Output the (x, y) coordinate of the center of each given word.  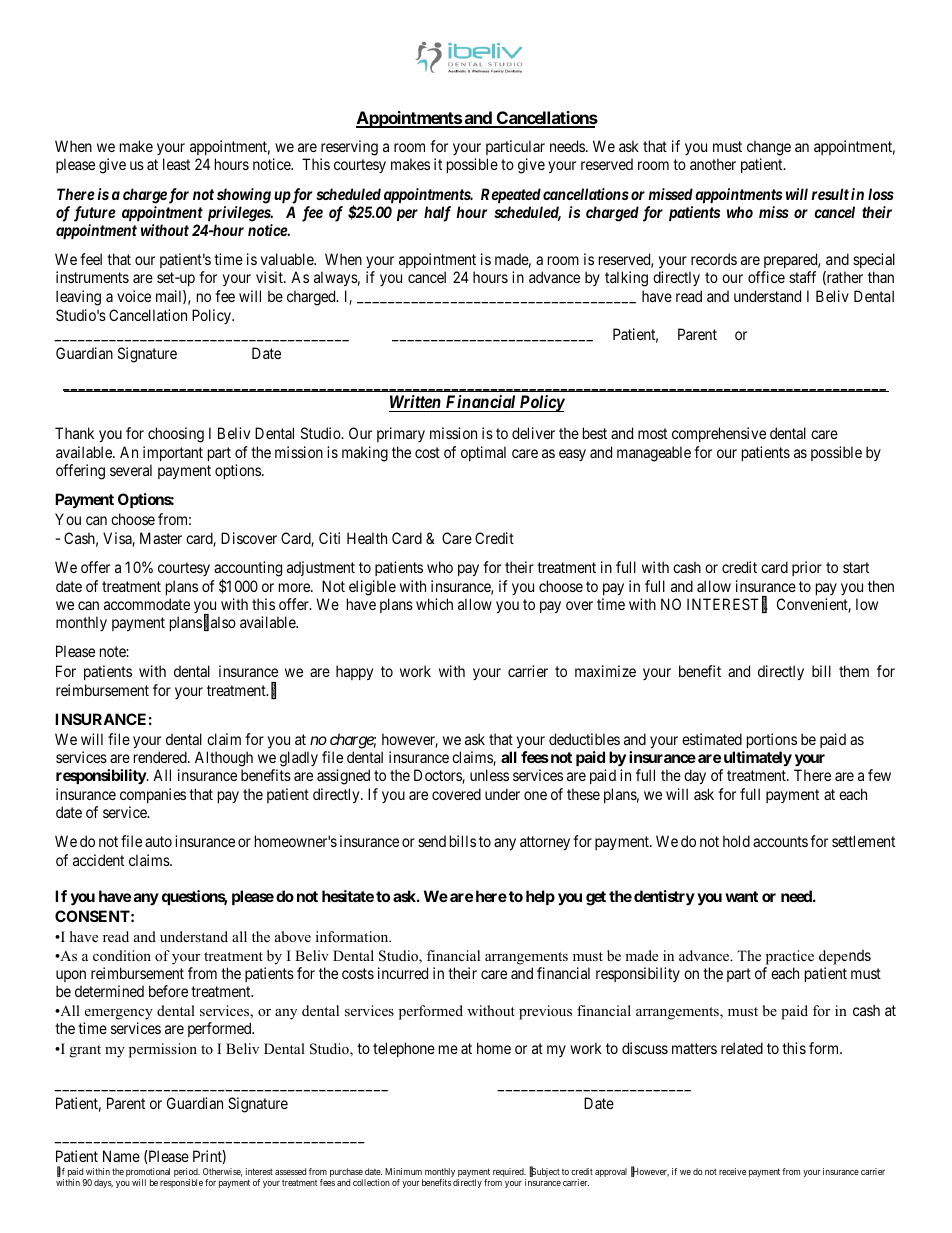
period (187, 1174)
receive (732, 1171)
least (176, 164)
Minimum (403, 1171)
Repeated (511, 195)
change (769, 148)
